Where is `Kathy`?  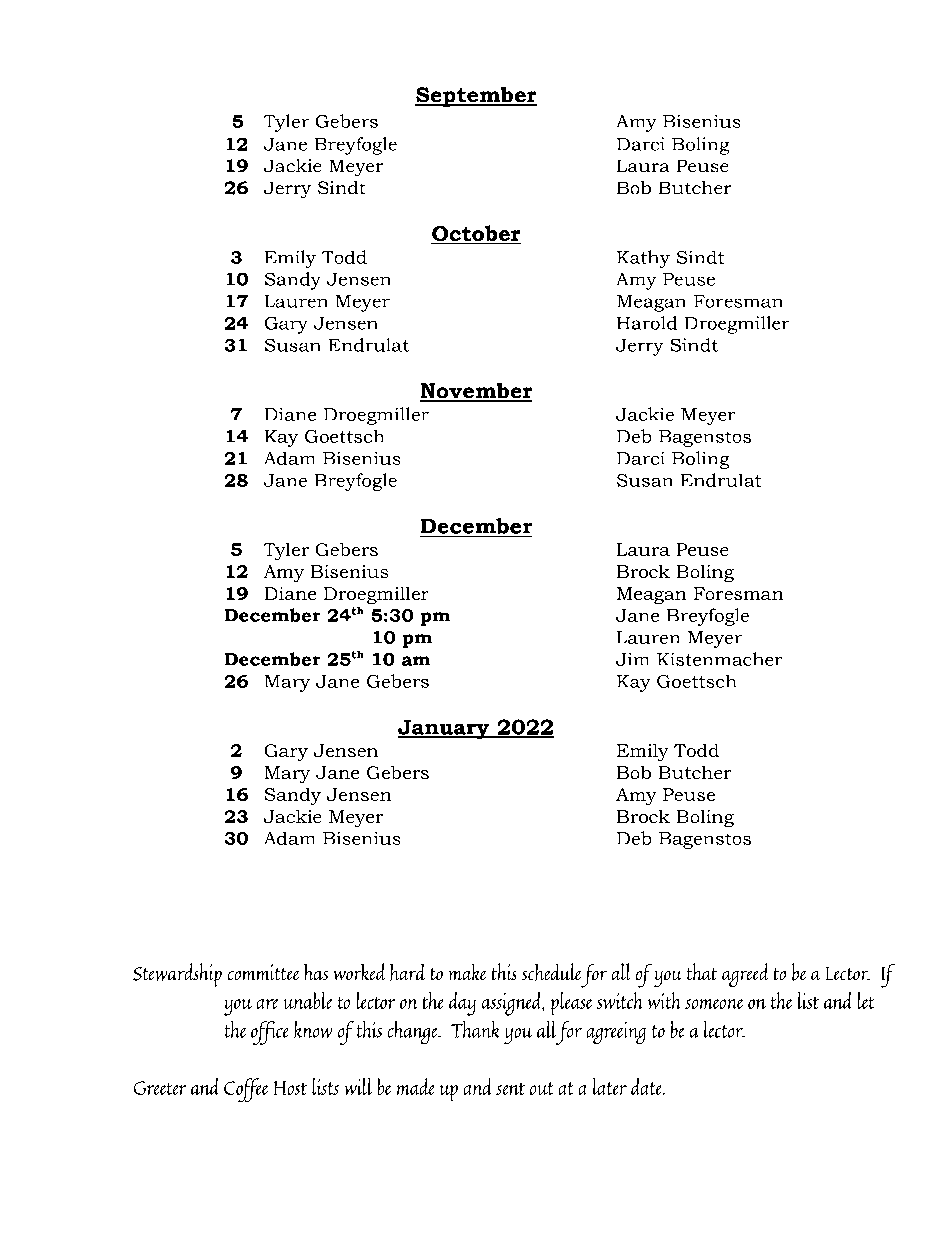 Kathy is located at coordinates (643, 259).
